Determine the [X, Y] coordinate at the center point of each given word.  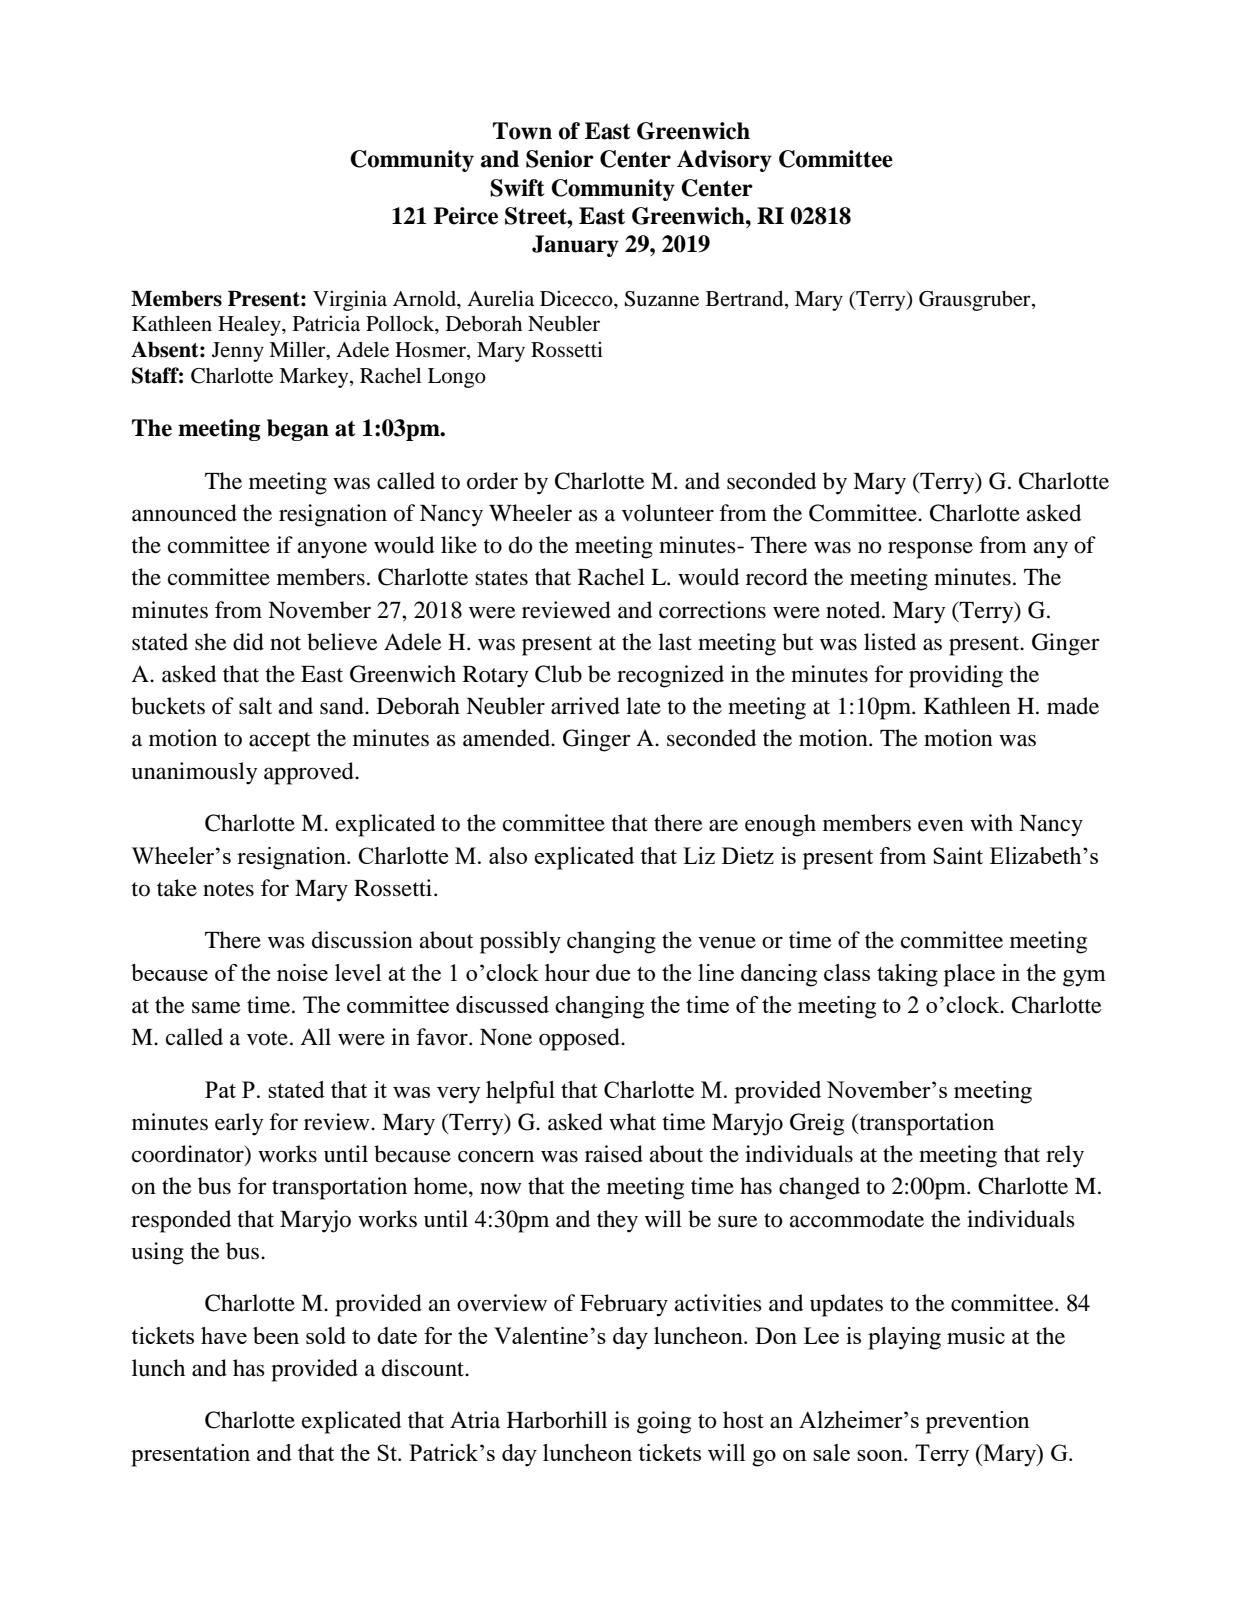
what [632, 1122]
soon [881, 1455]
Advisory [724, 161]
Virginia [350, 300]
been [276, 1335]
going [664, 1422]
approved [310, 773]
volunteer [668, 513]
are [723, 825]
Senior [560, 159]
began [298, 430]
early [239, 1124]
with [991, 823]
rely [1065, 1156]
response [930, 550]
